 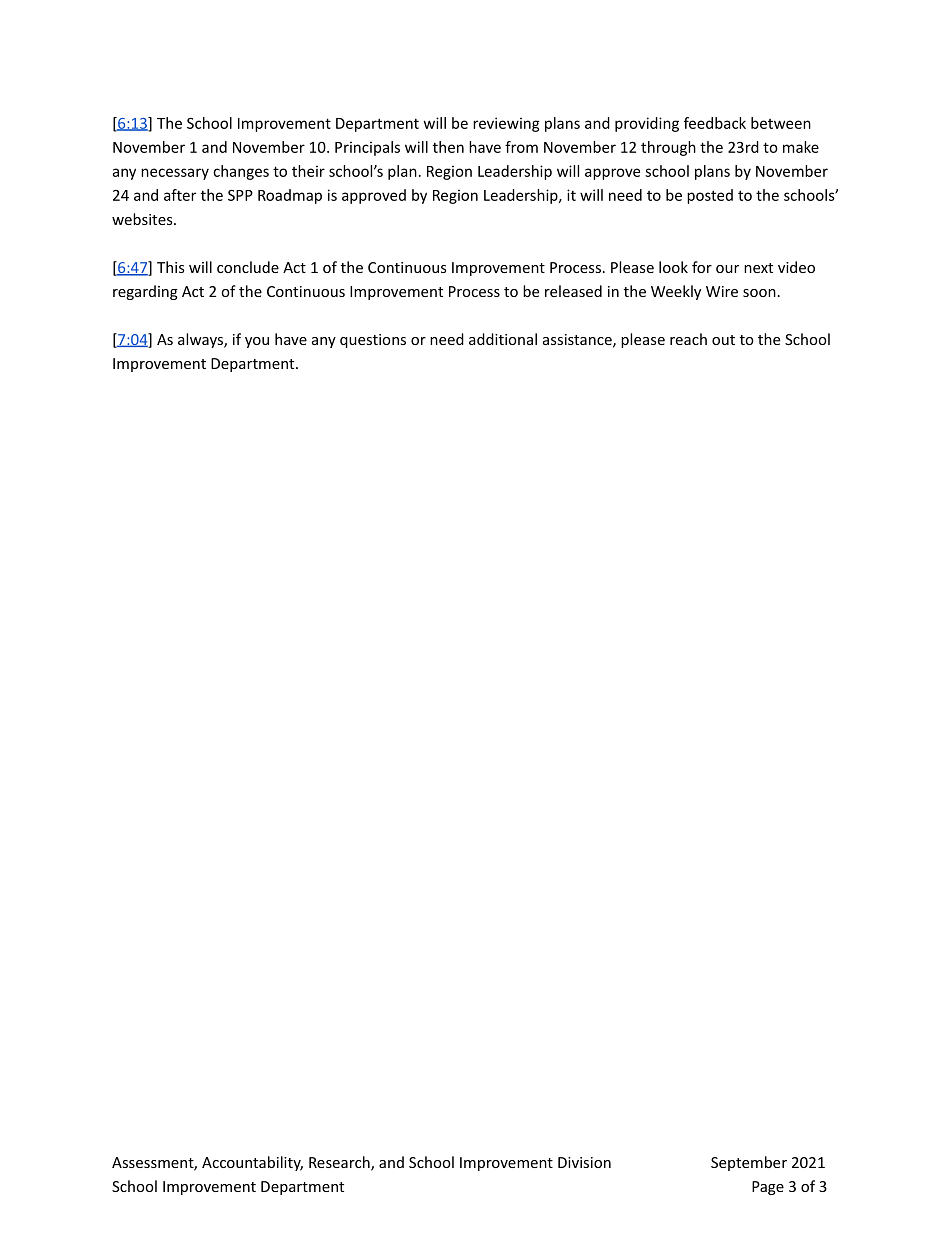 I want to click on always, so click(x=201, y=340).
